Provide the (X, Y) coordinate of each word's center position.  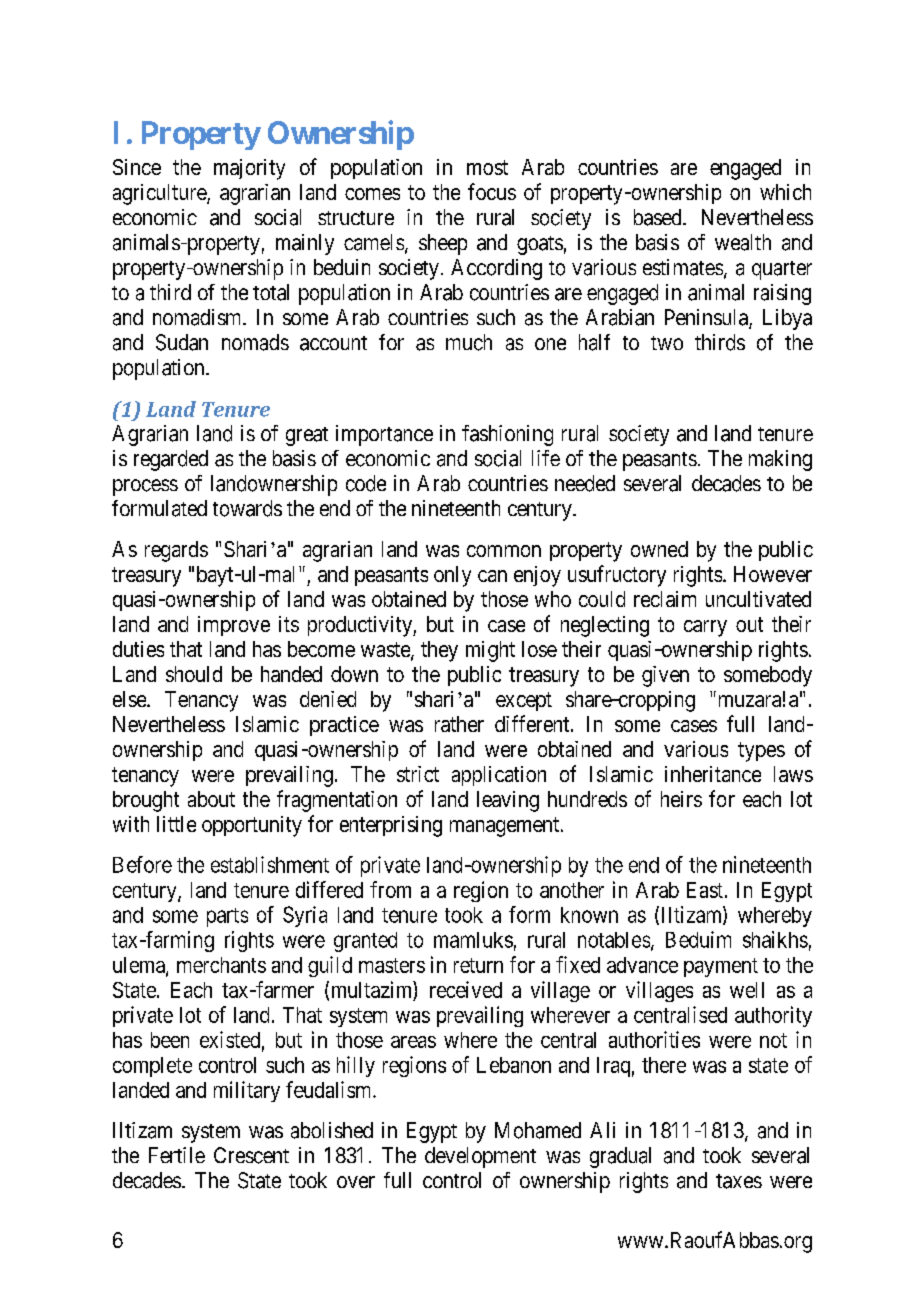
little (176, 824)
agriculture (160, 194)
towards (247, 508)
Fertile (177, 1155)
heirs (681, 799)
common (504, 551)
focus (492, 191)
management (506, 827)
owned (659, 549)
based (659, 217)
